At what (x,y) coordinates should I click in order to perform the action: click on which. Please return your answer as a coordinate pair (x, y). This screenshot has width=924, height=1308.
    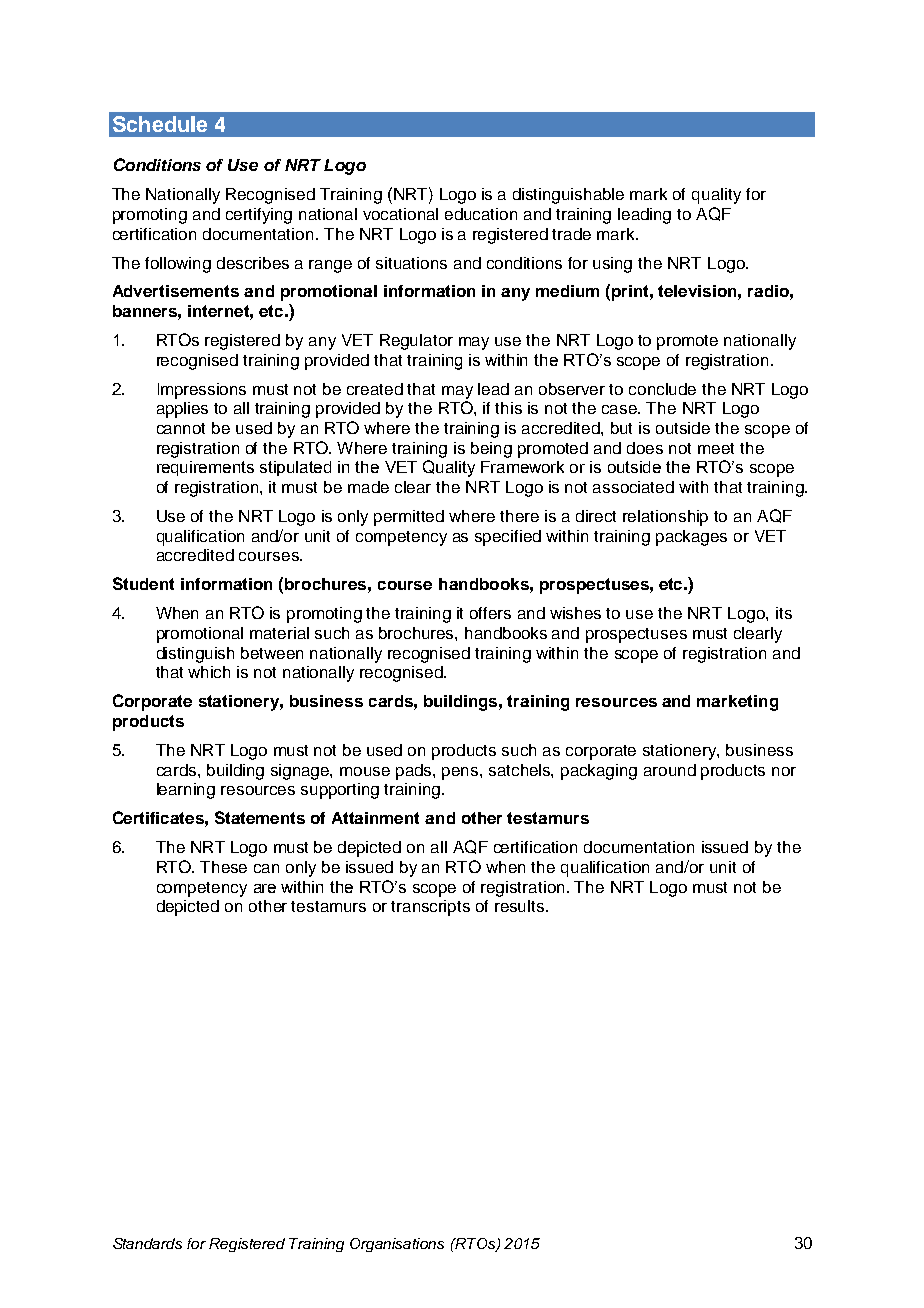
    Looking at the image, I should click on (209, 672).
